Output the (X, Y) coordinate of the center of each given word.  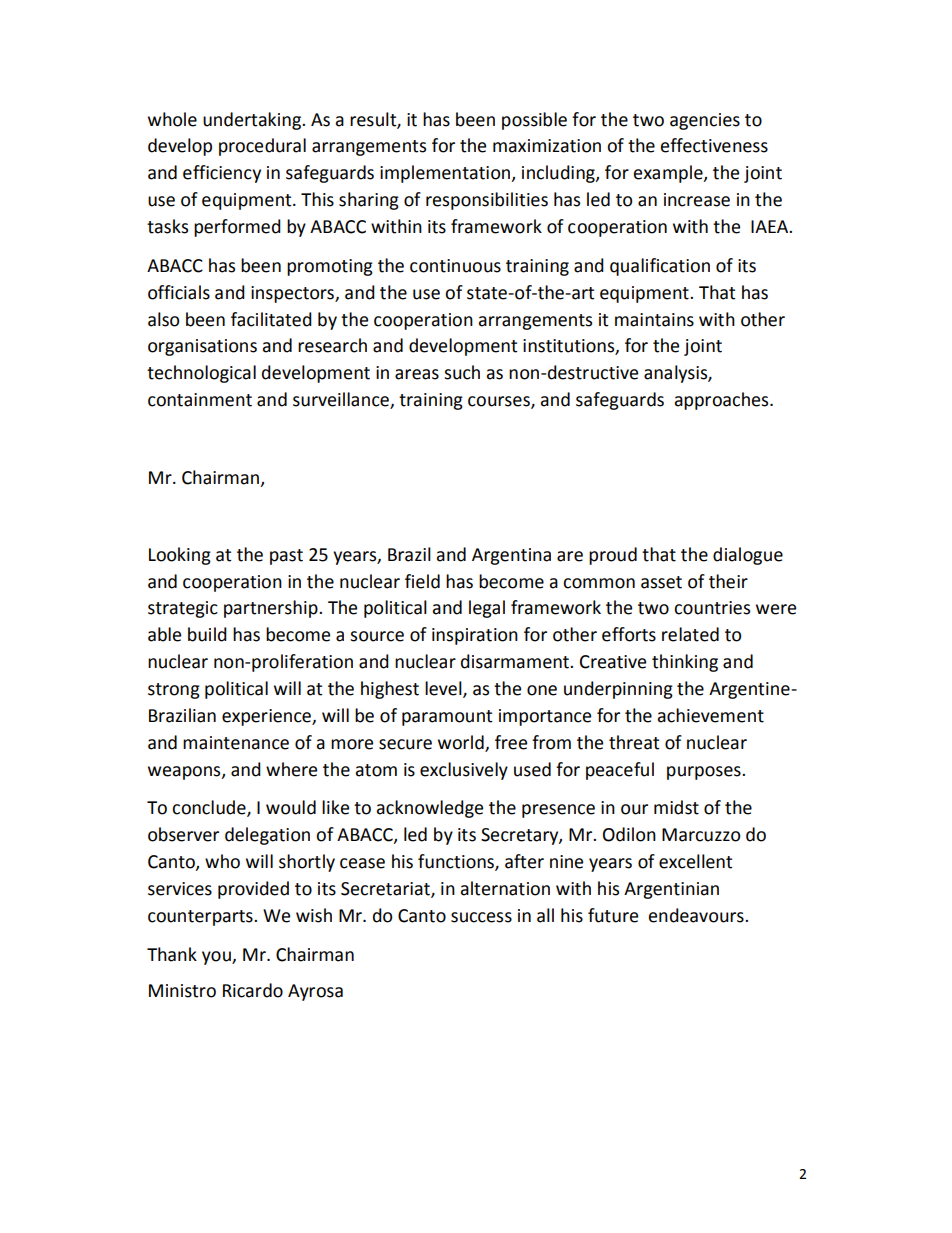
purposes (705, 773)
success (481, 917)
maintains (654, 320)
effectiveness (714, 145)
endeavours (697, 915)
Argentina (511, 556)
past (286, 557)
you (217, 958)
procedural (262, 147)
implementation (446, 174)
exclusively (464, 771)
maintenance (236, 743)
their (728, 581)
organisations (202, 347)
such (462, 372)
